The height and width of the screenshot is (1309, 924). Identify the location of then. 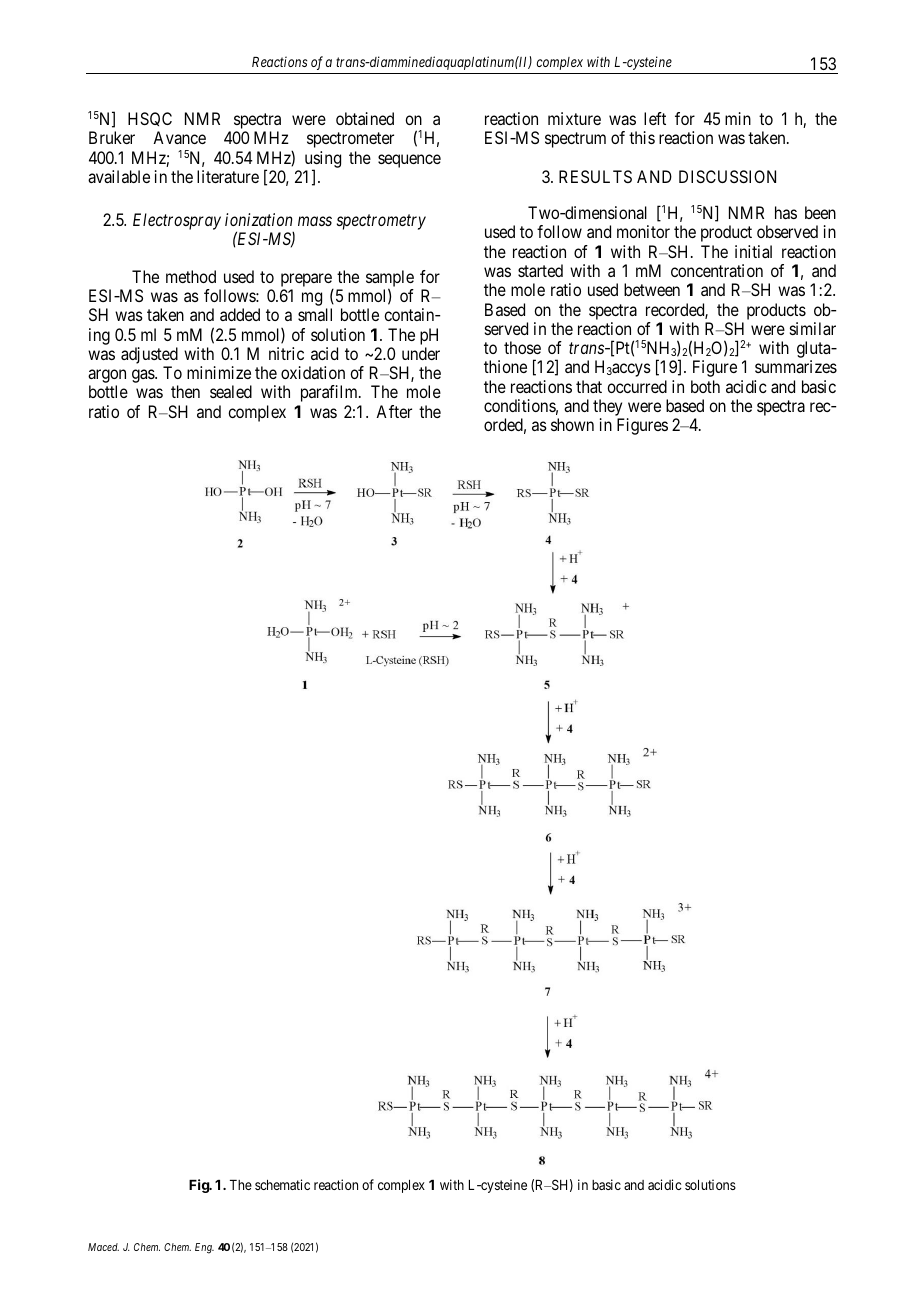
(185, 391).
